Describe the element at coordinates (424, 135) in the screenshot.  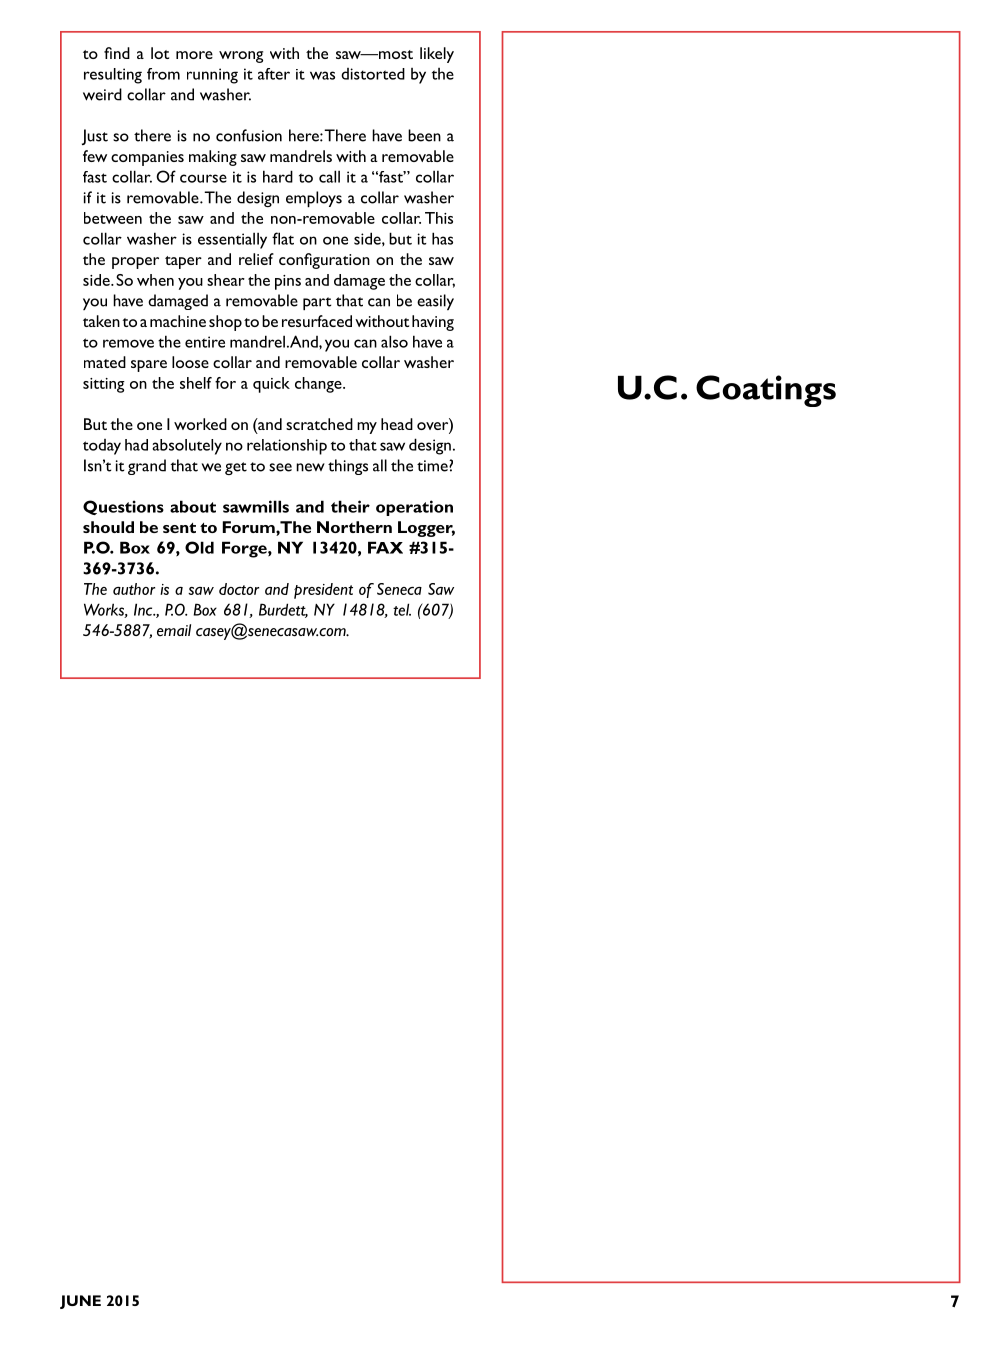
I see `been` at that location.
